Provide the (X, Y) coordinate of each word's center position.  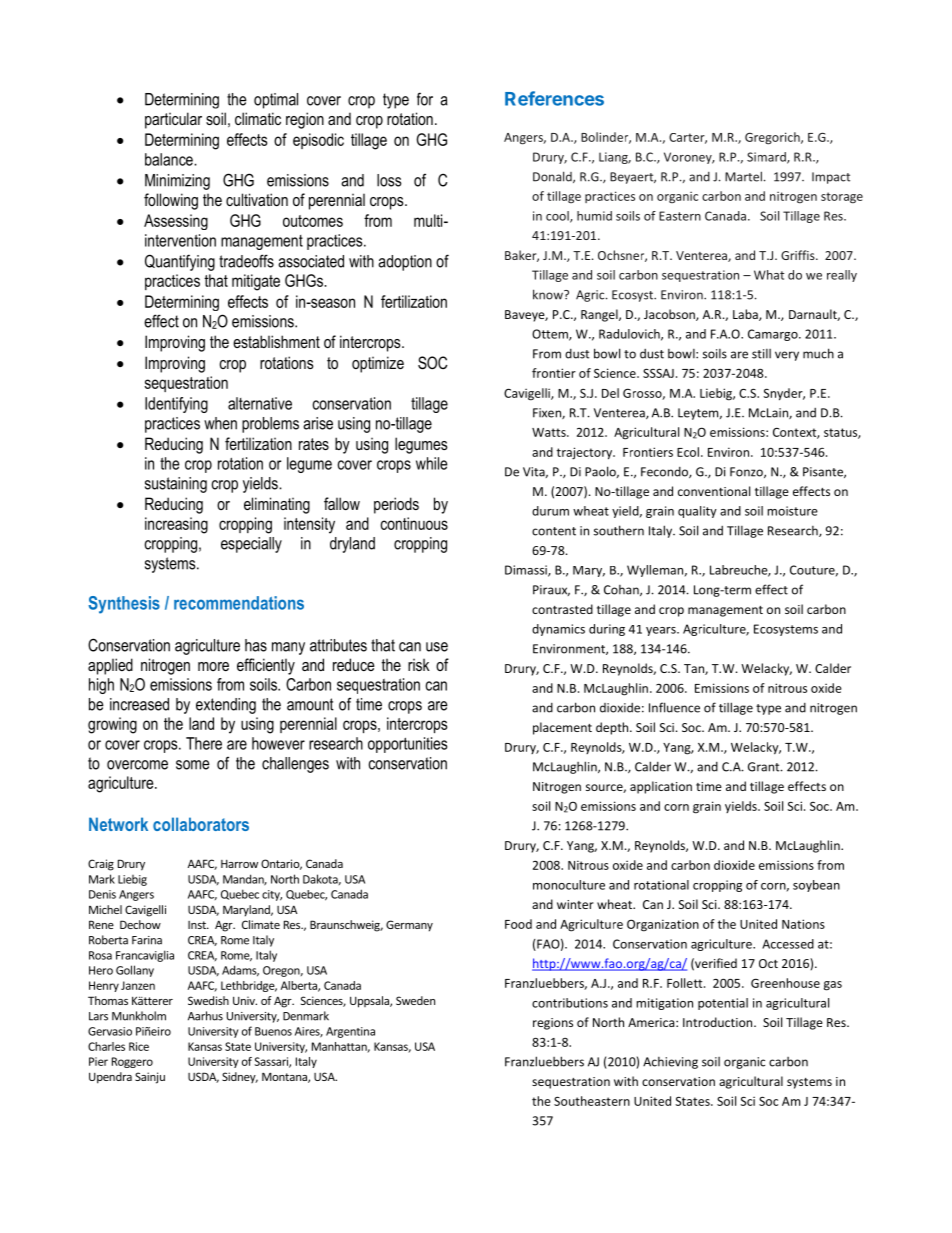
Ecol (688, 452)
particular (173, 120)
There (204, 743)
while (431, 463)
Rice (139, 1046)
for (425, 99)
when (220, 423)
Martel (743, 176)
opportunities (407, 745)
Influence (674, 707)
